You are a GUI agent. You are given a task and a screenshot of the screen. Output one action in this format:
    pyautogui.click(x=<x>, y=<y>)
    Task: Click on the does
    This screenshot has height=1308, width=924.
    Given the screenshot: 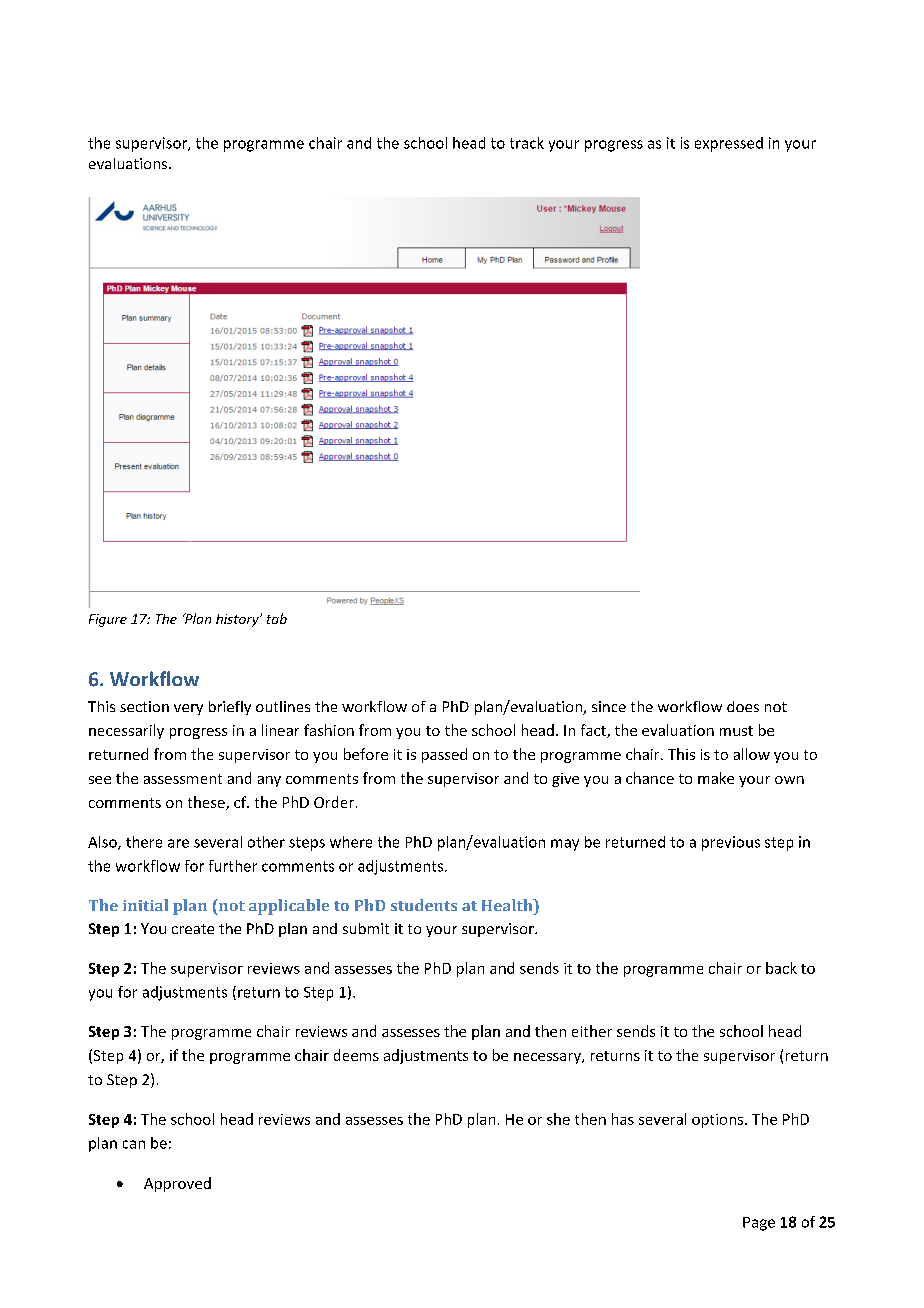 What is the action you would take?
    pyautogui.click(x=743, y=706)
